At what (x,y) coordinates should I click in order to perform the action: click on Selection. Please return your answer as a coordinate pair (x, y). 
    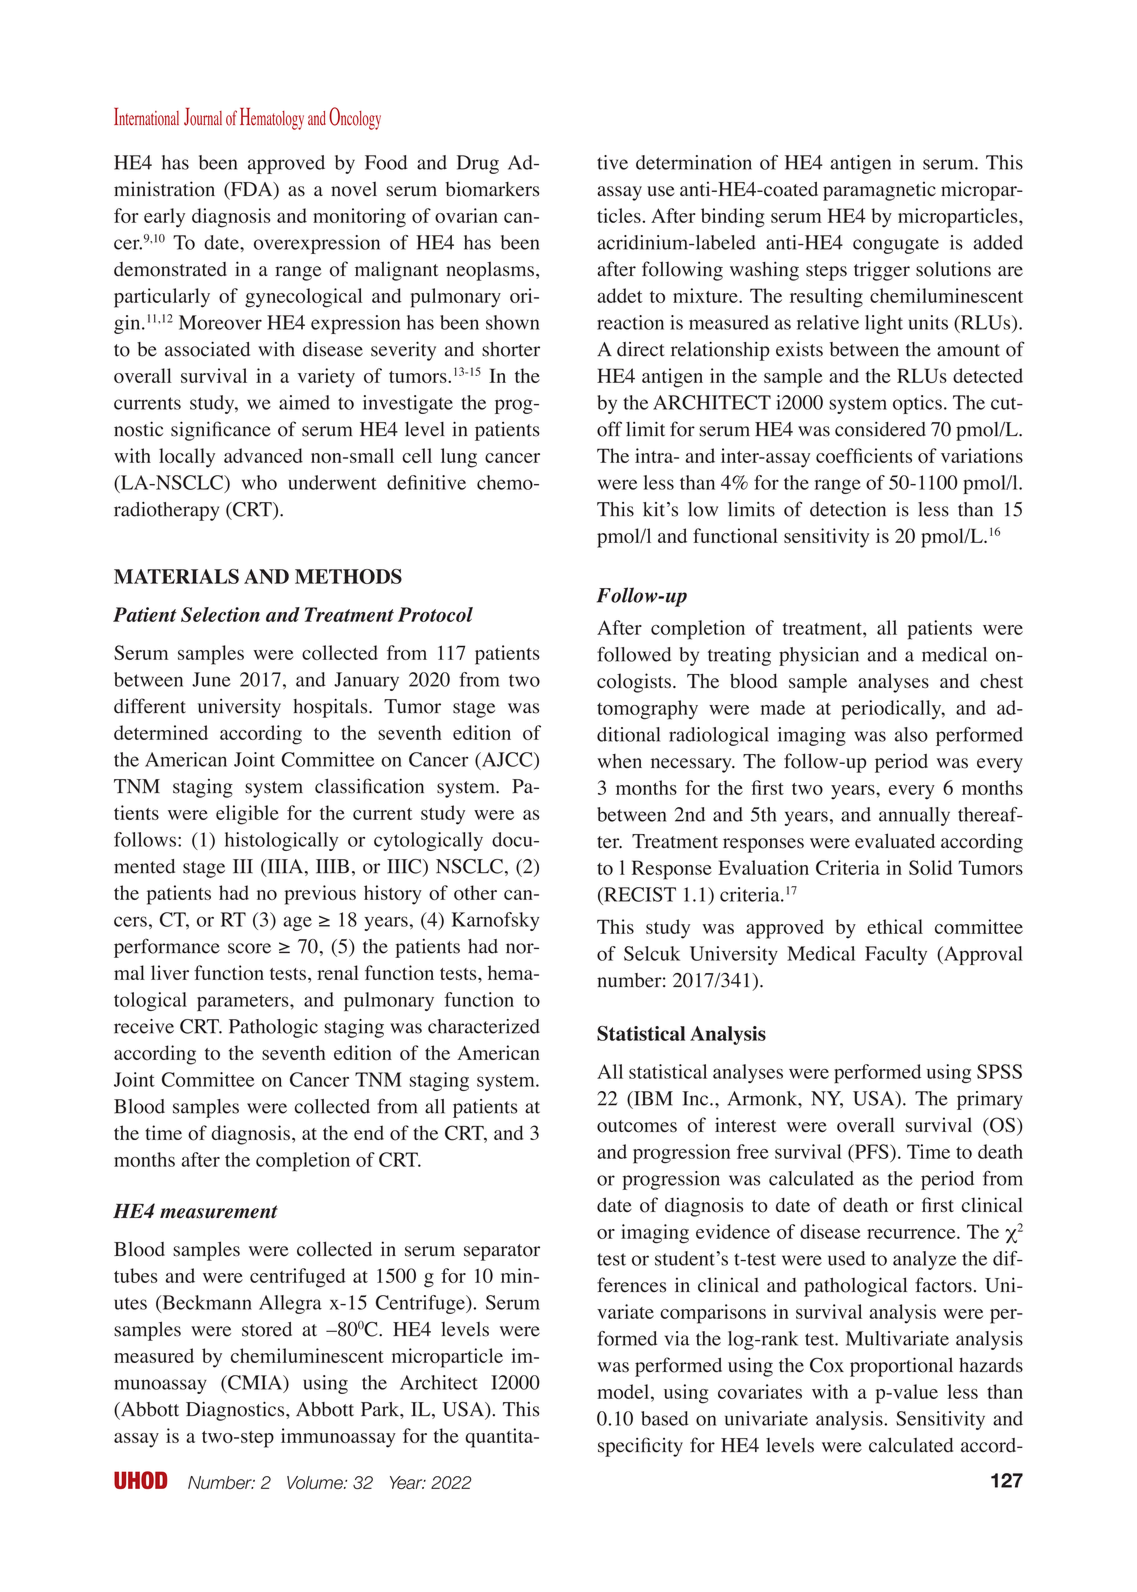
    Looking at the image, I should click on (220, 614).
